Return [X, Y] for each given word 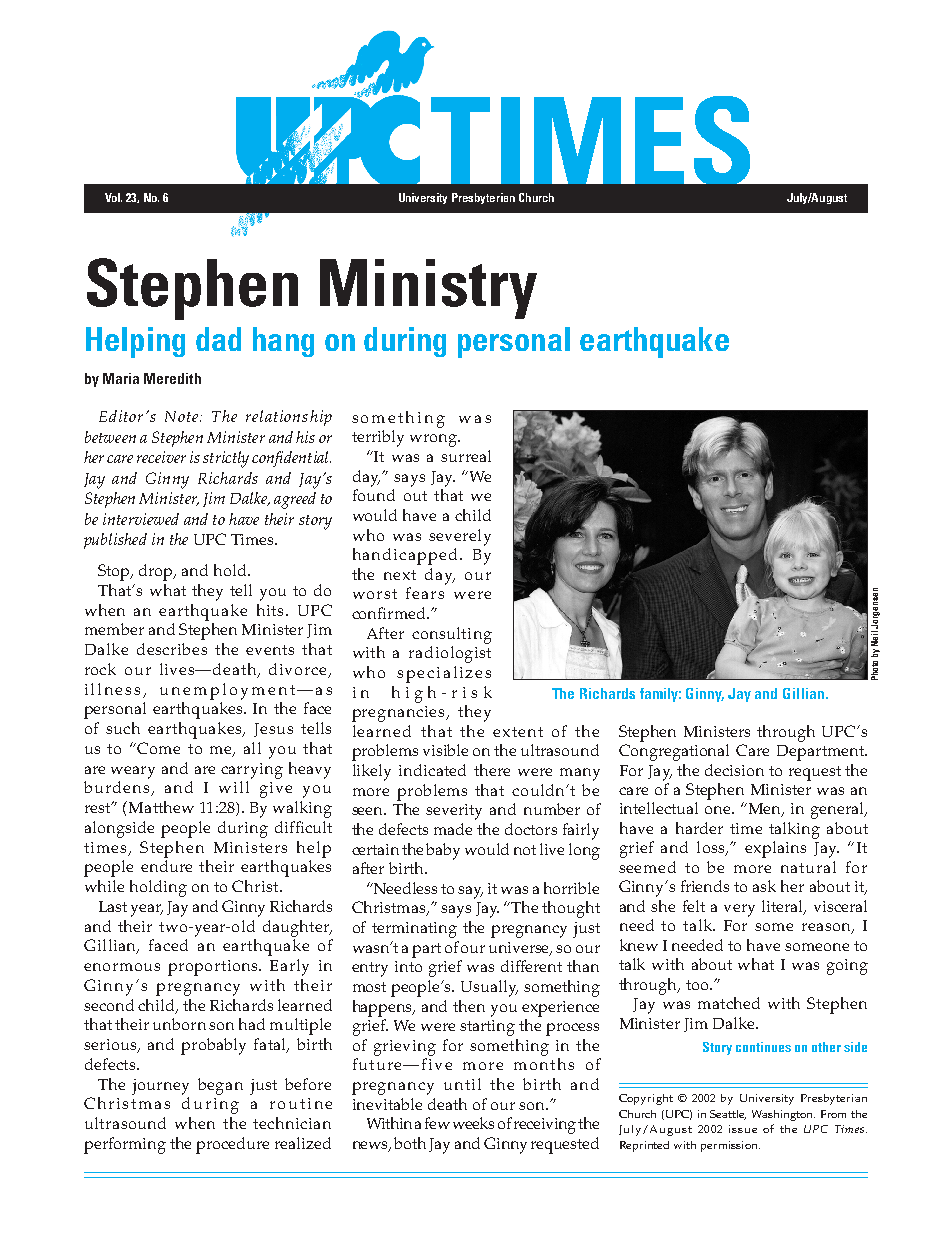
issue [743, 1129]
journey [160, 1087]
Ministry [428, 289]
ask [764, 886]
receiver [161, 457]
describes [172, 649]
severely [460, 537]
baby [443, 851]
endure [166, 866]
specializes [444, 674]
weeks [473, 1123]
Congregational [674, 752]
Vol [113, 197]
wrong [434, 440]
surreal [466, 456]
